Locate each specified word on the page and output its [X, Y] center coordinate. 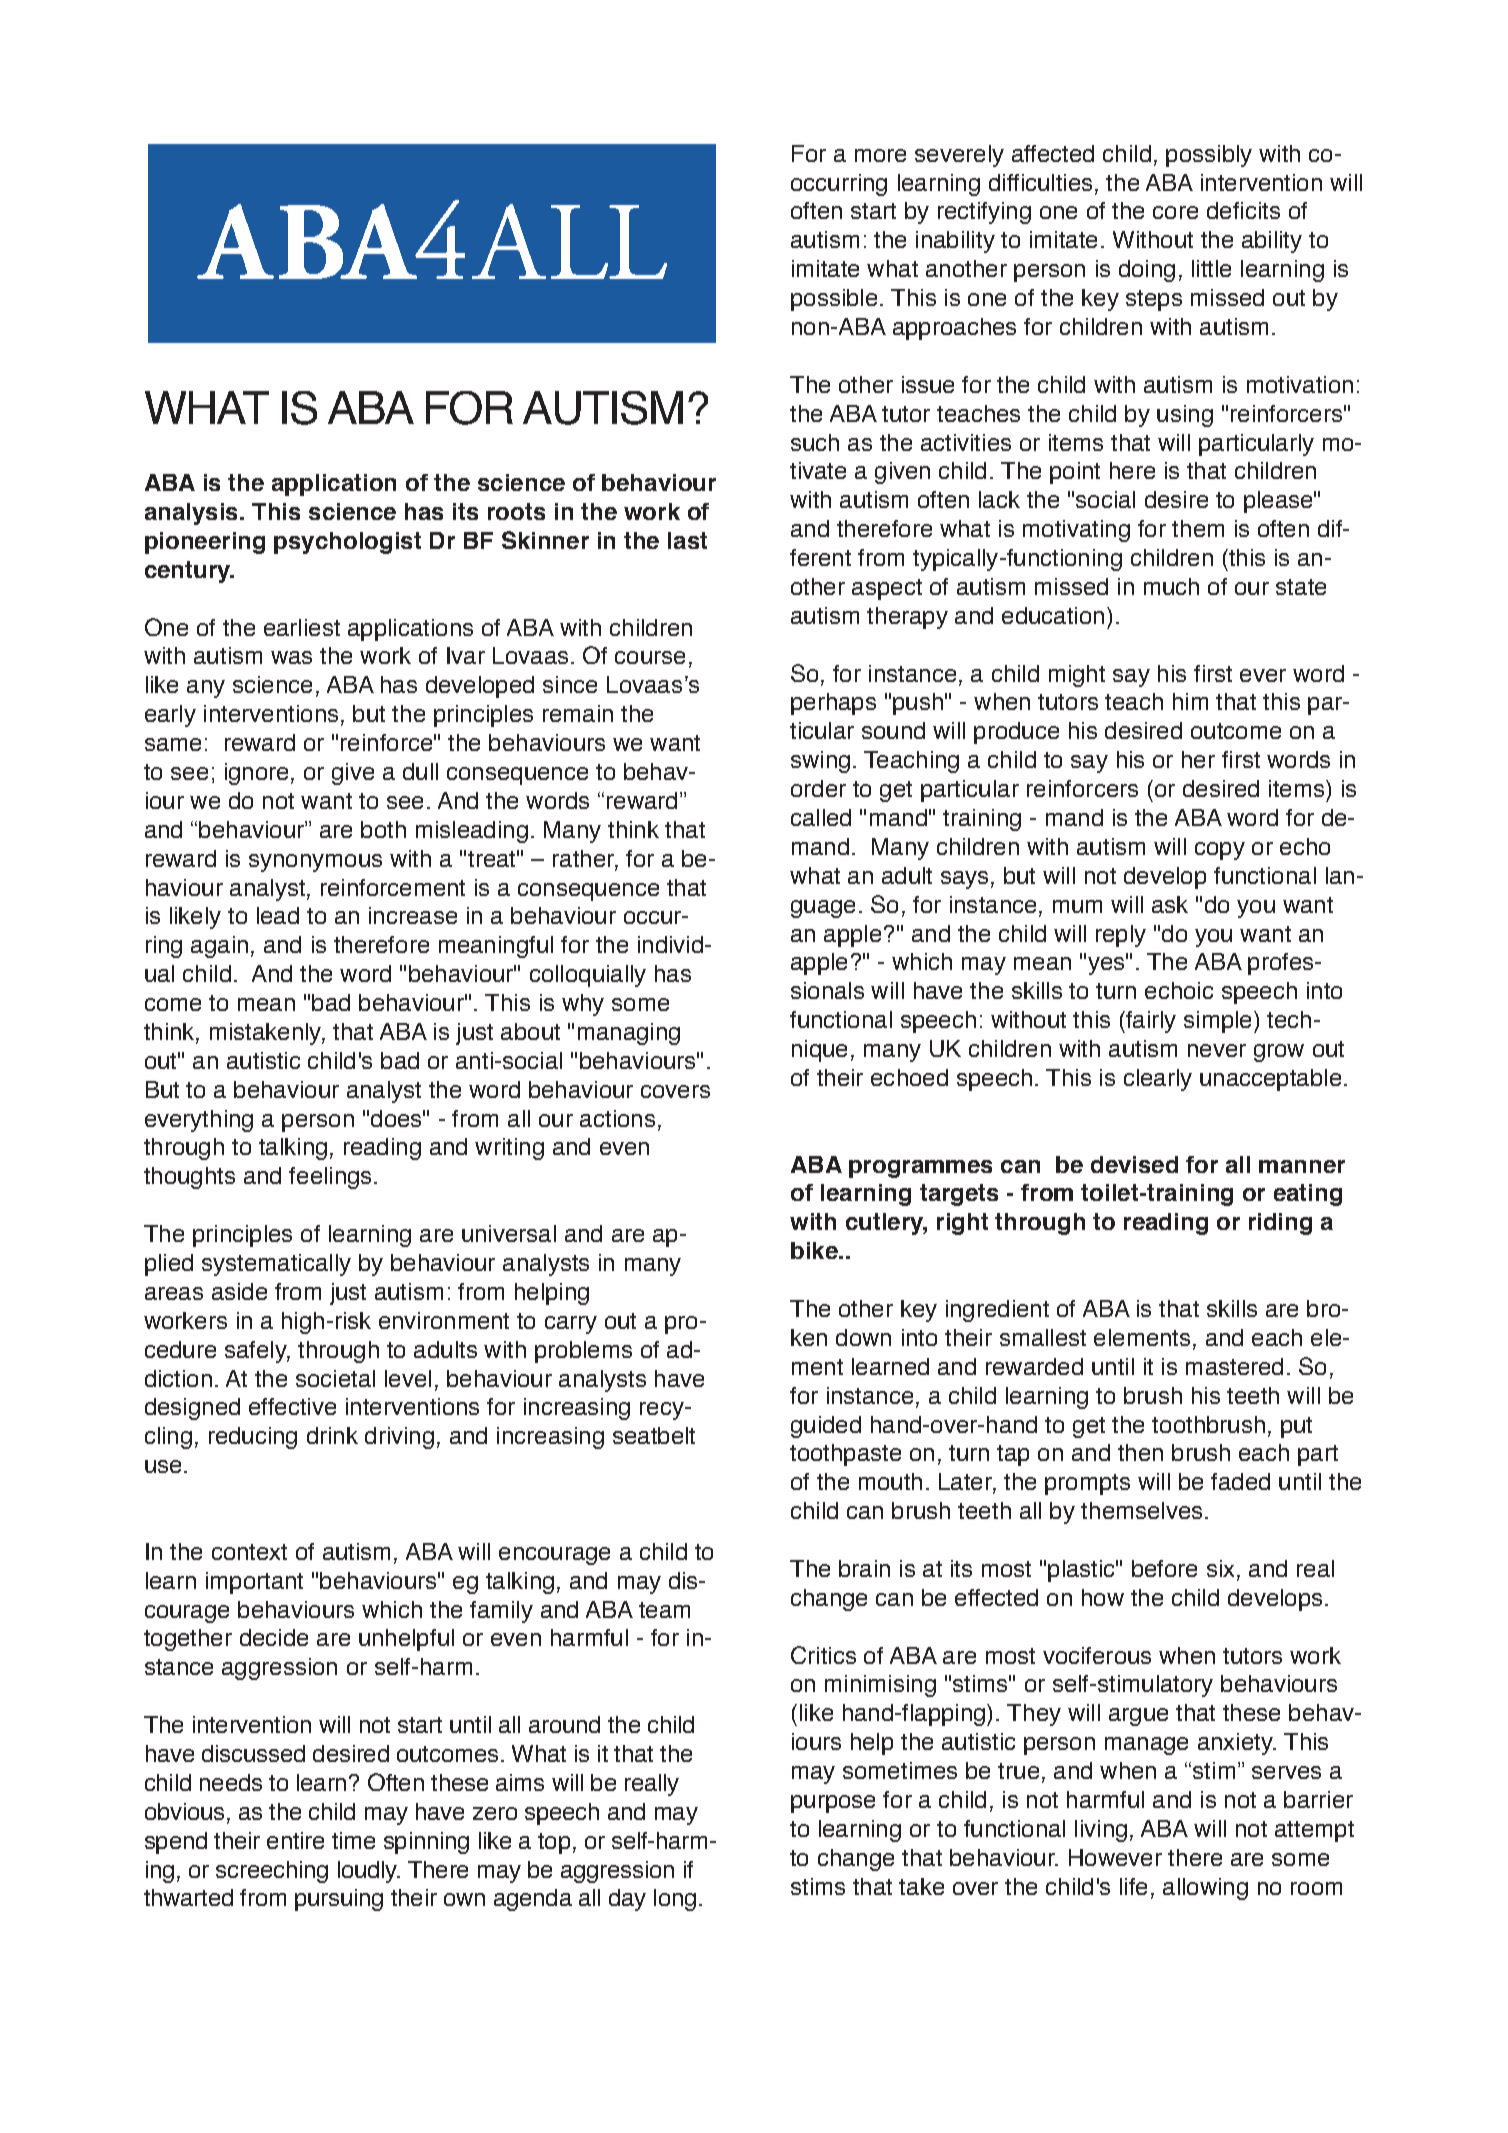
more [880, 155]
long [675, 1900]
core [1175, 212]
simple [1217, 1022]
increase [413, 915]
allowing [1205, 1889]
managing [629, 1034]
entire [295, 1840]
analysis [191, 514]
